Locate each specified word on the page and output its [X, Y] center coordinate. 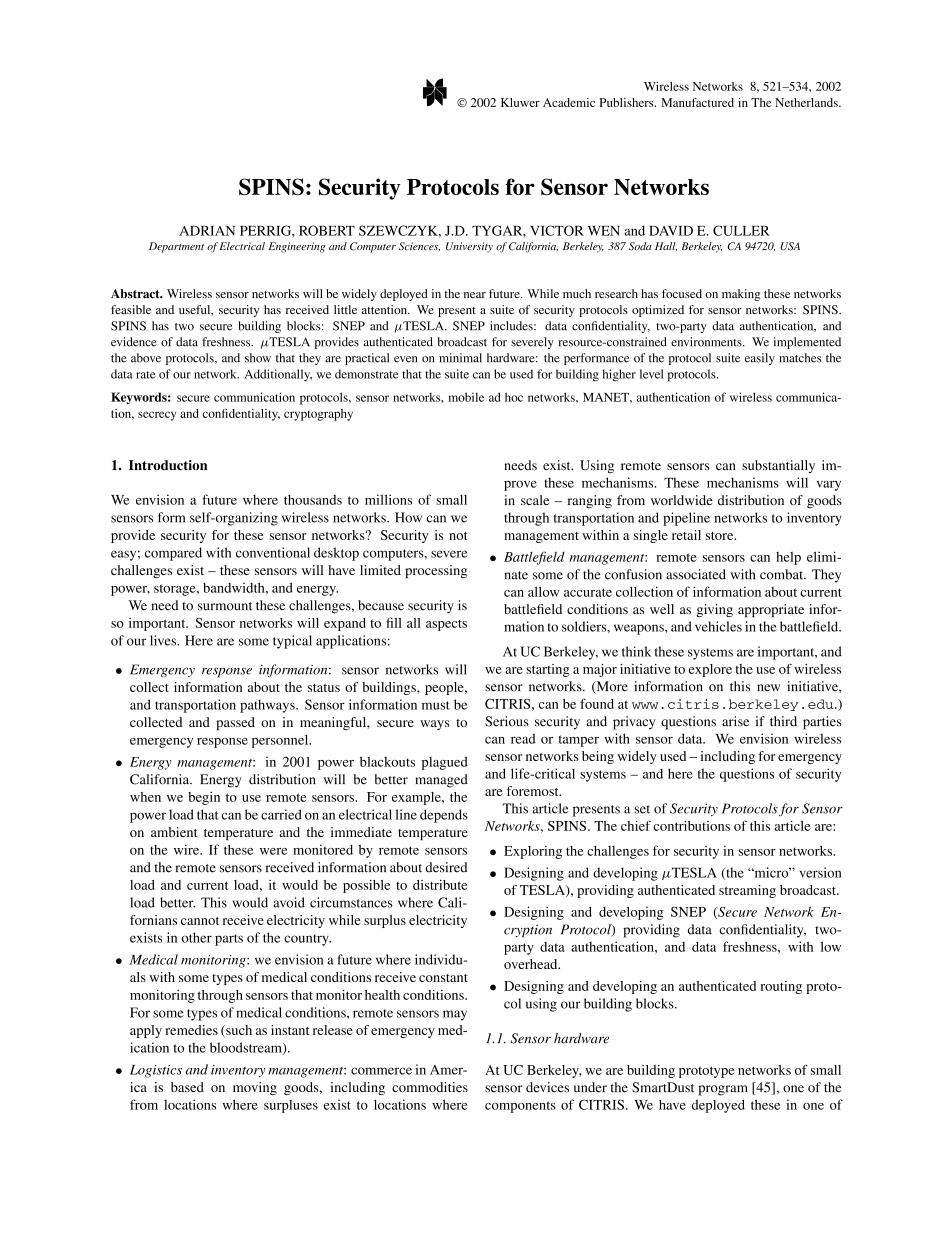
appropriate [771, 610]
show [258, 358]
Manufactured [697, 102]
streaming [747, 891]
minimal [460, 358]
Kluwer [520, 102]
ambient [174, 832]
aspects [446, 625]
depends [444, 816]
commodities [430, 1087]
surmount [225, 606]
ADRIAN [207, 231]
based [187, 1087]
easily [760, 359]
